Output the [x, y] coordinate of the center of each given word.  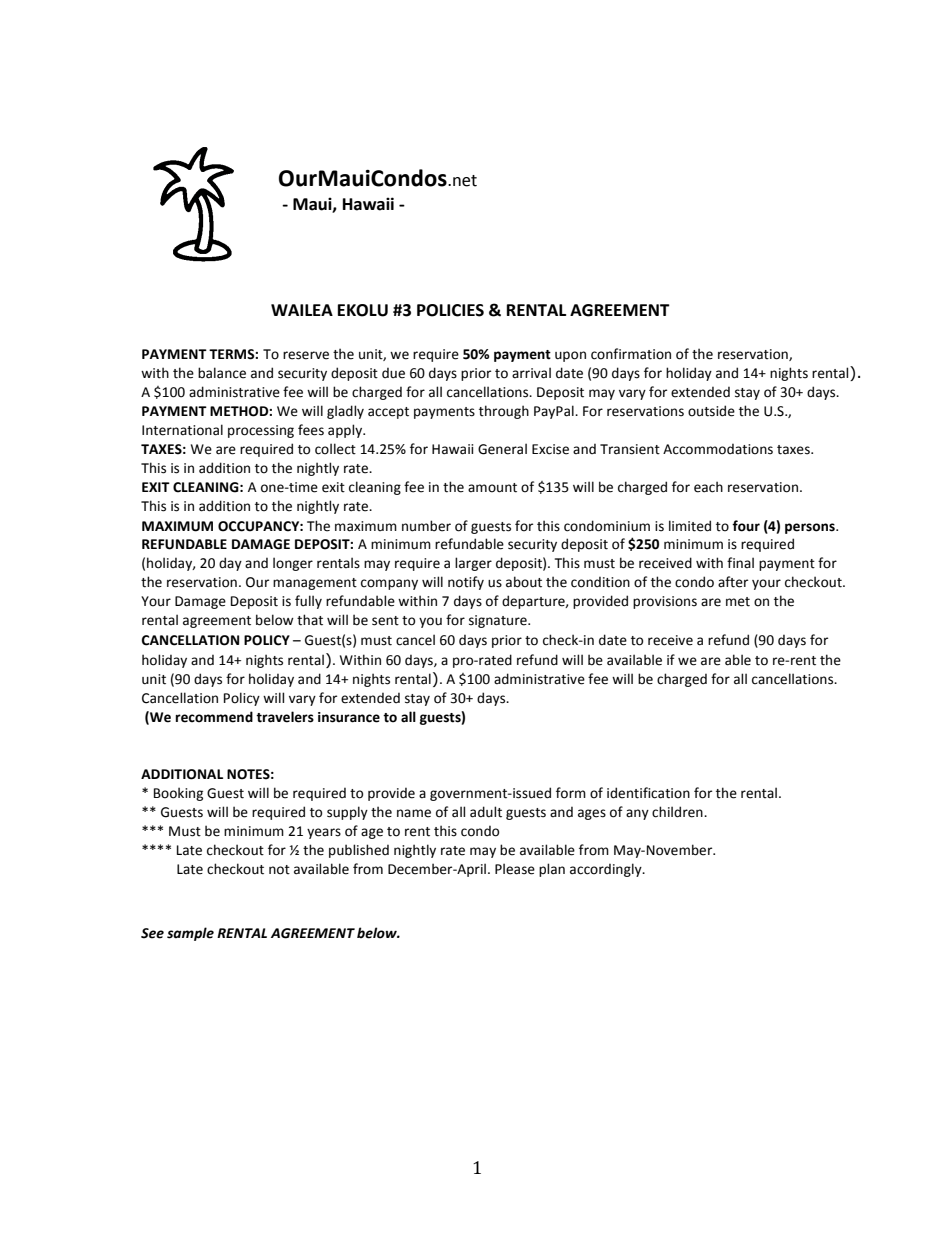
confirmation [631, 354]
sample [190, 934]
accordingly [607, 870]
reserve [306, 355]
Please [515, 869]
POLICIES [450, 310]
